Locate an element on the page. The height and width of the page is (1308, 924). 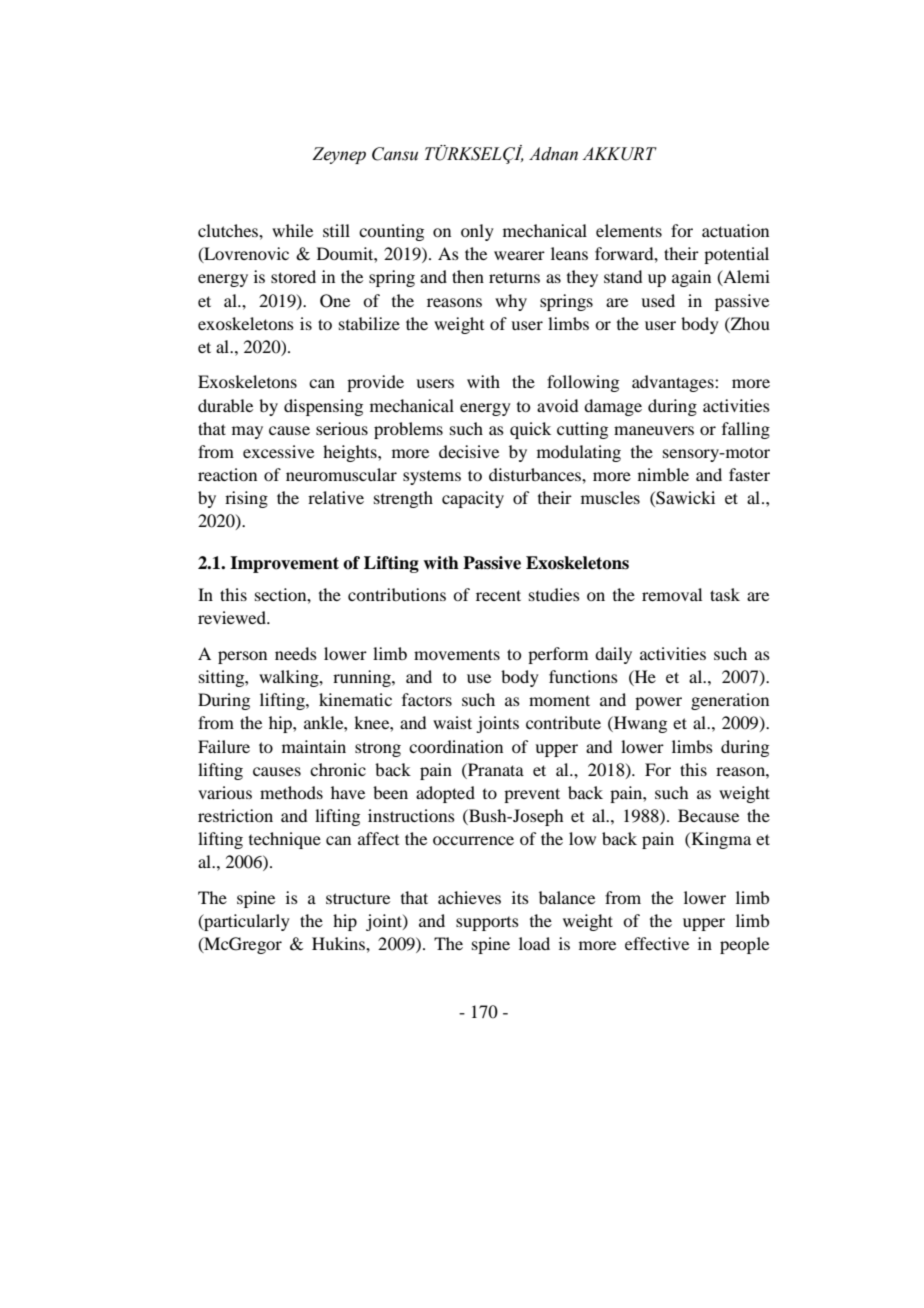
dispensing is located at coordinates (323, 407).
